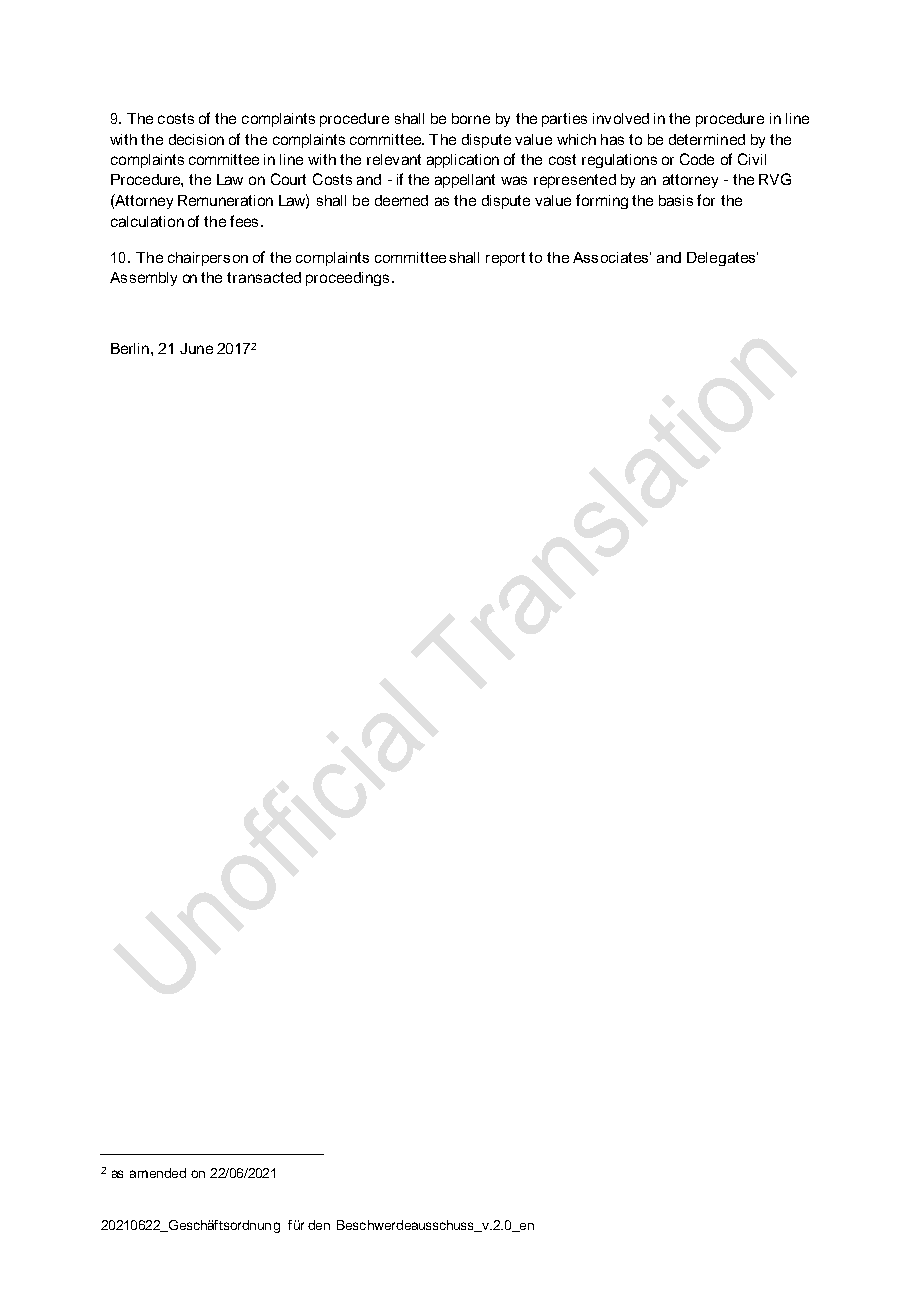 The image size is (924, 1307). I want to click on Delegates, so click(722, 259).
